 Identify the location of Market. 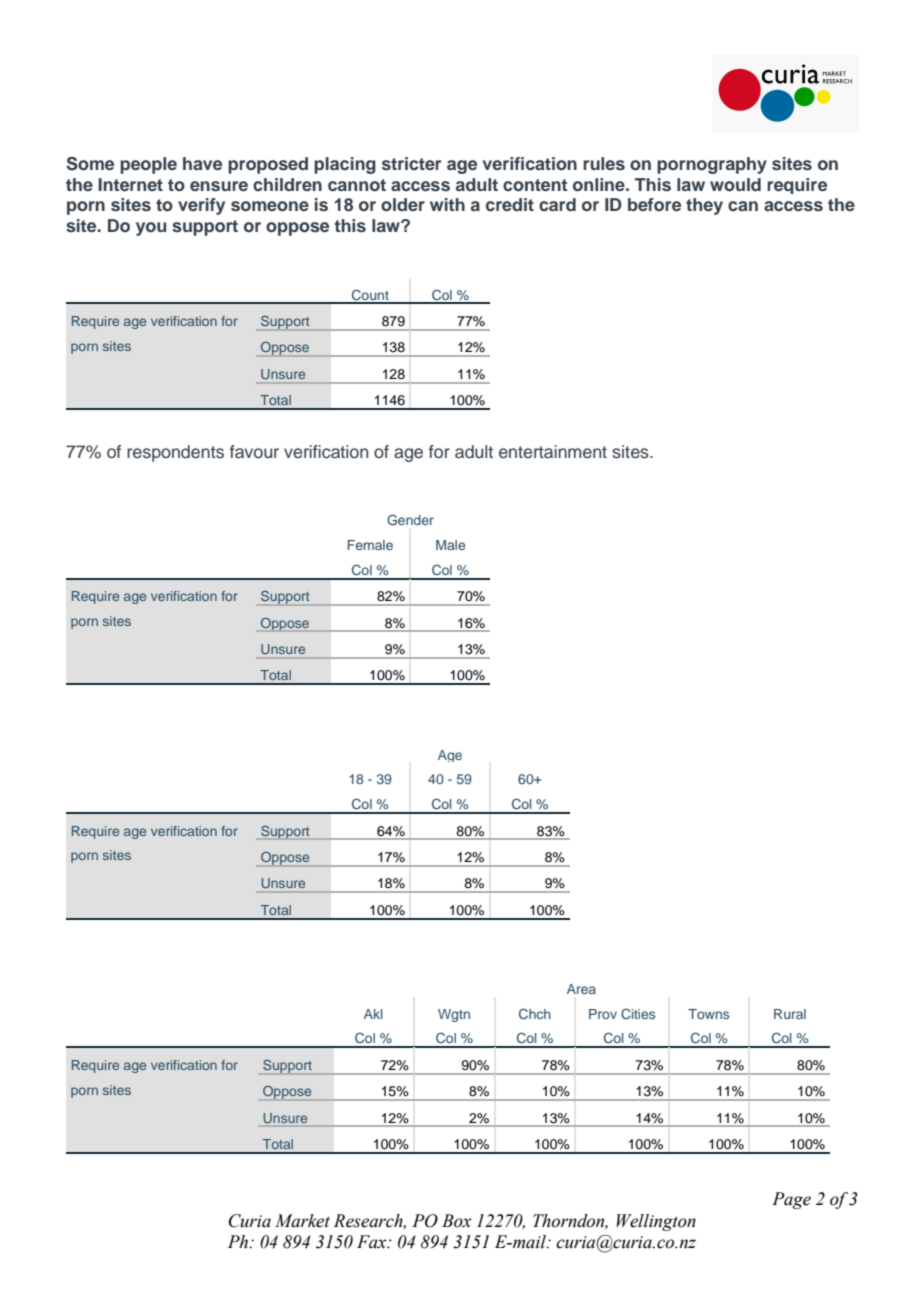
(302, 1221).
